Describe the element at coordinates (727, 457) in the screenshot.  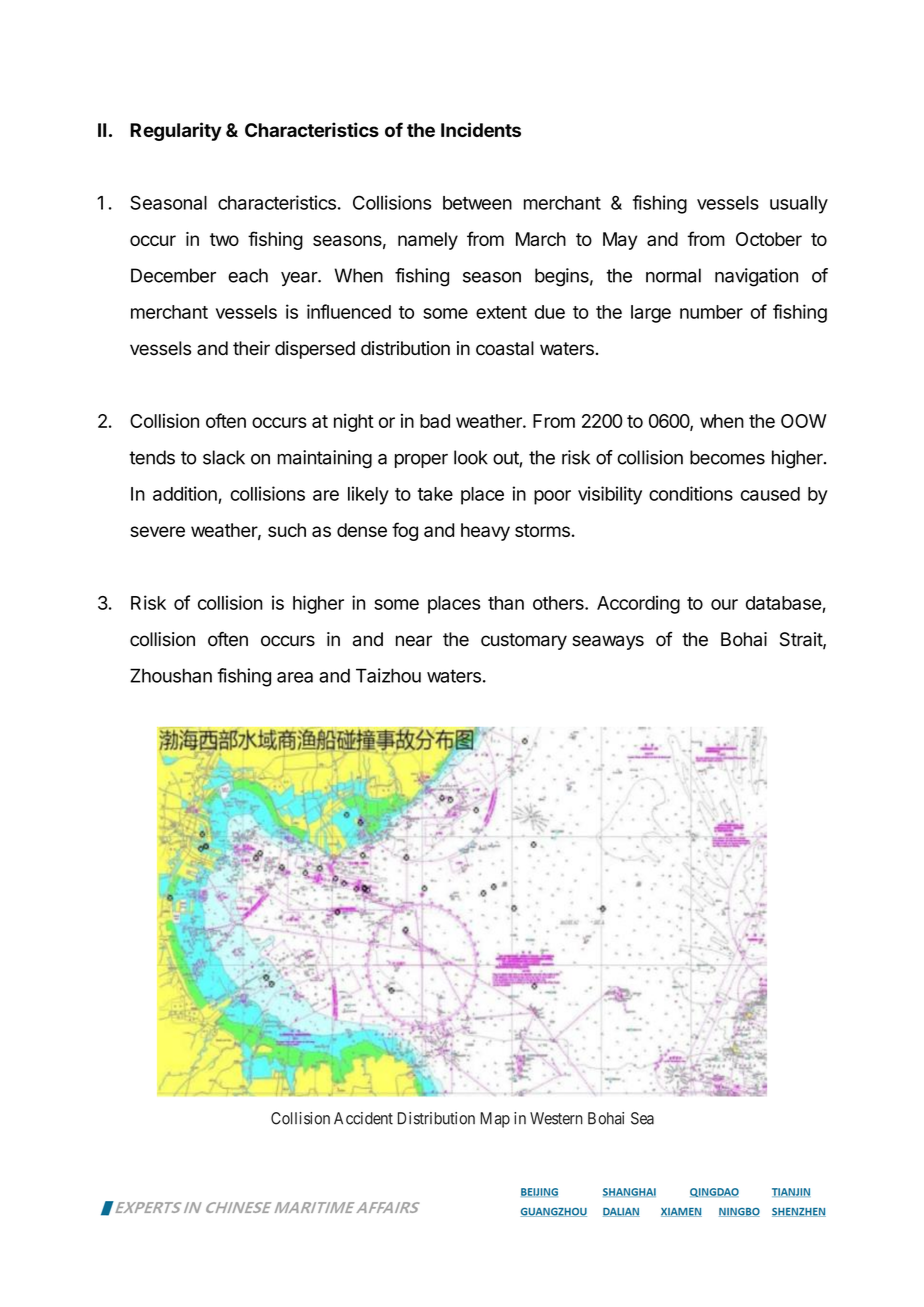
I see `becomes` at that location.
